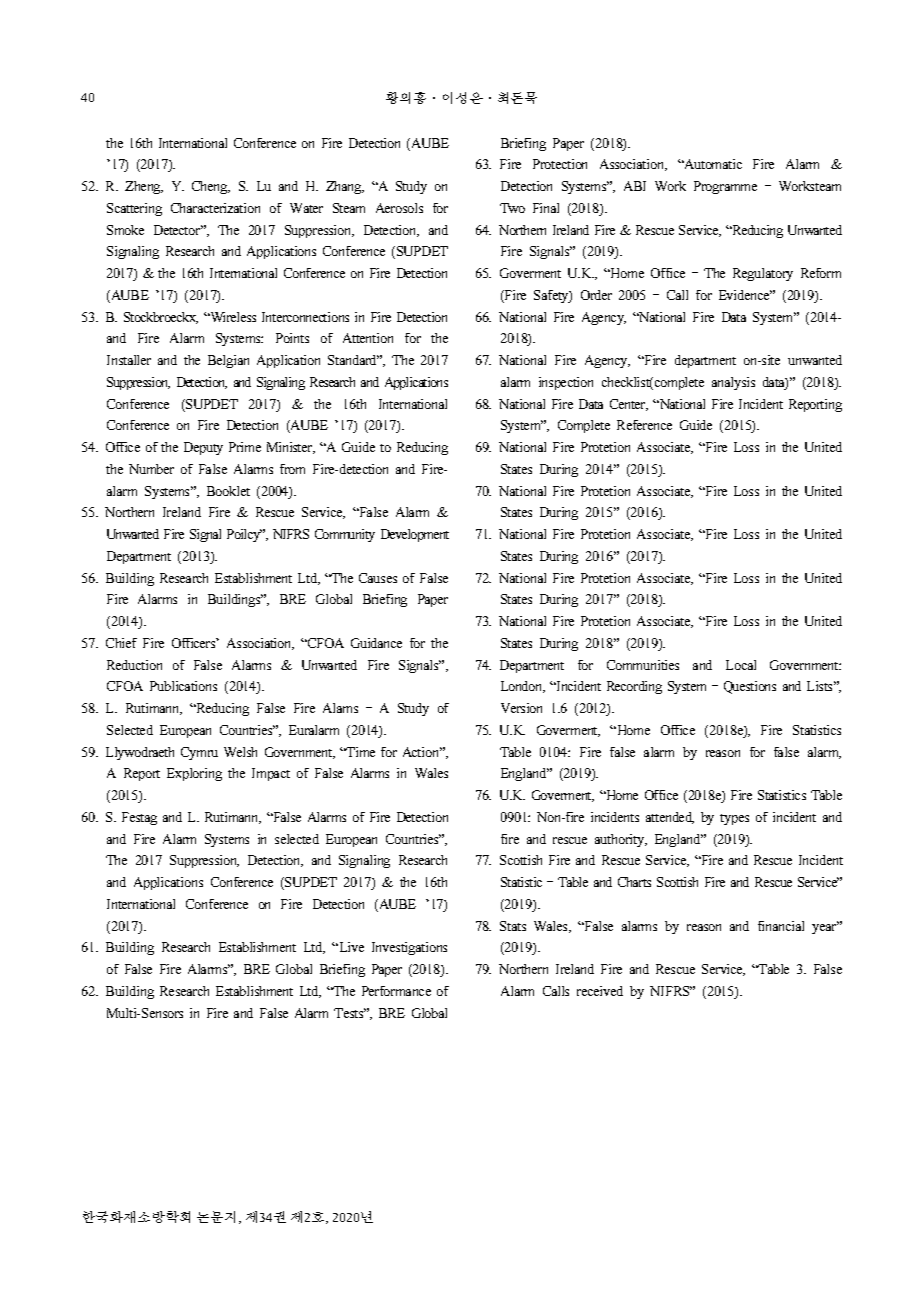 Image resolution: width=924 pixels, height=1308 pixels. Describe the element at coordinates (725, 187) in the page. I see `Programme` at that location.
